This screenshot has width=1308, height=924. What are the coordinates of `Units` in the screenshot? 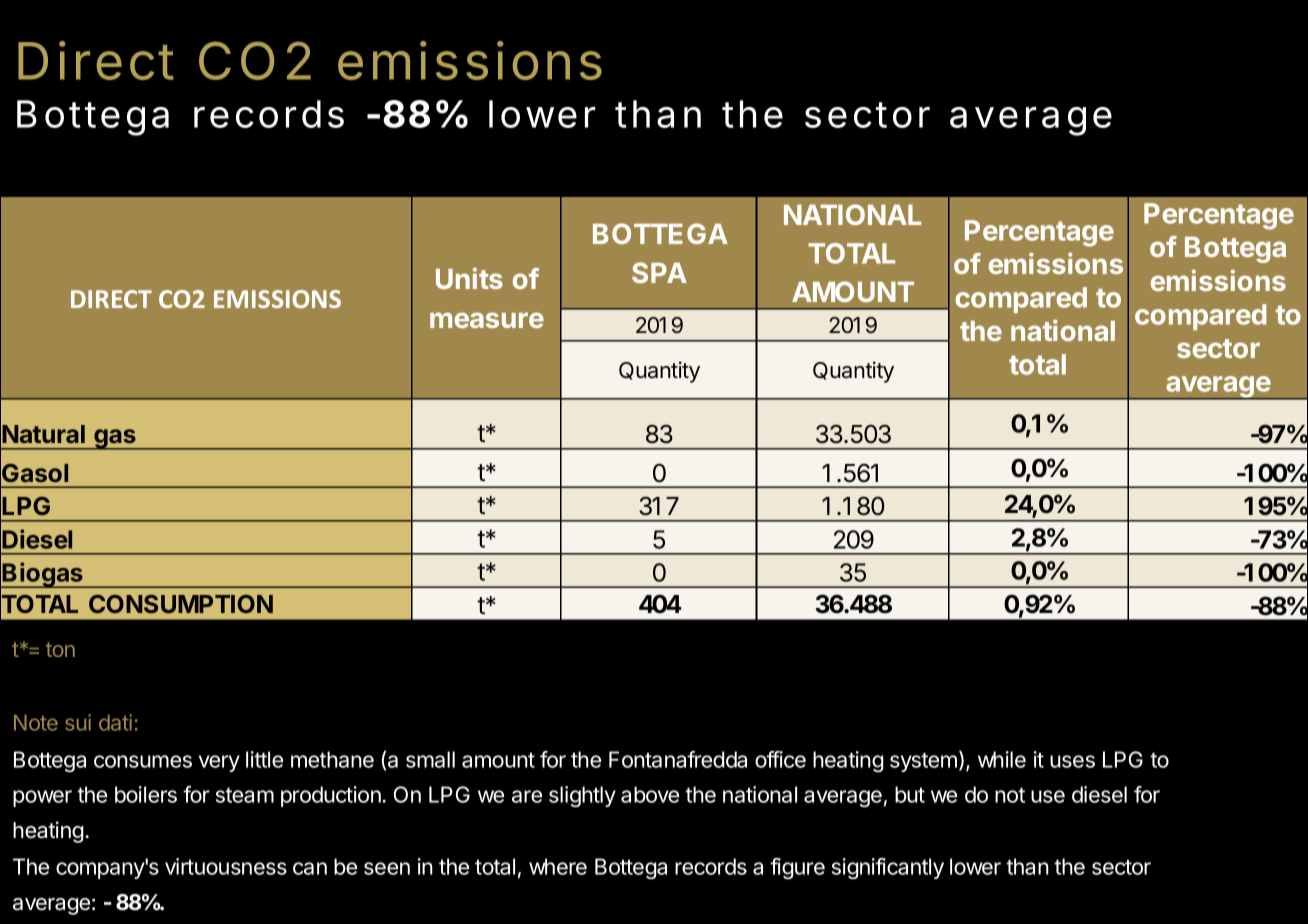 It's located at (469, 278).
